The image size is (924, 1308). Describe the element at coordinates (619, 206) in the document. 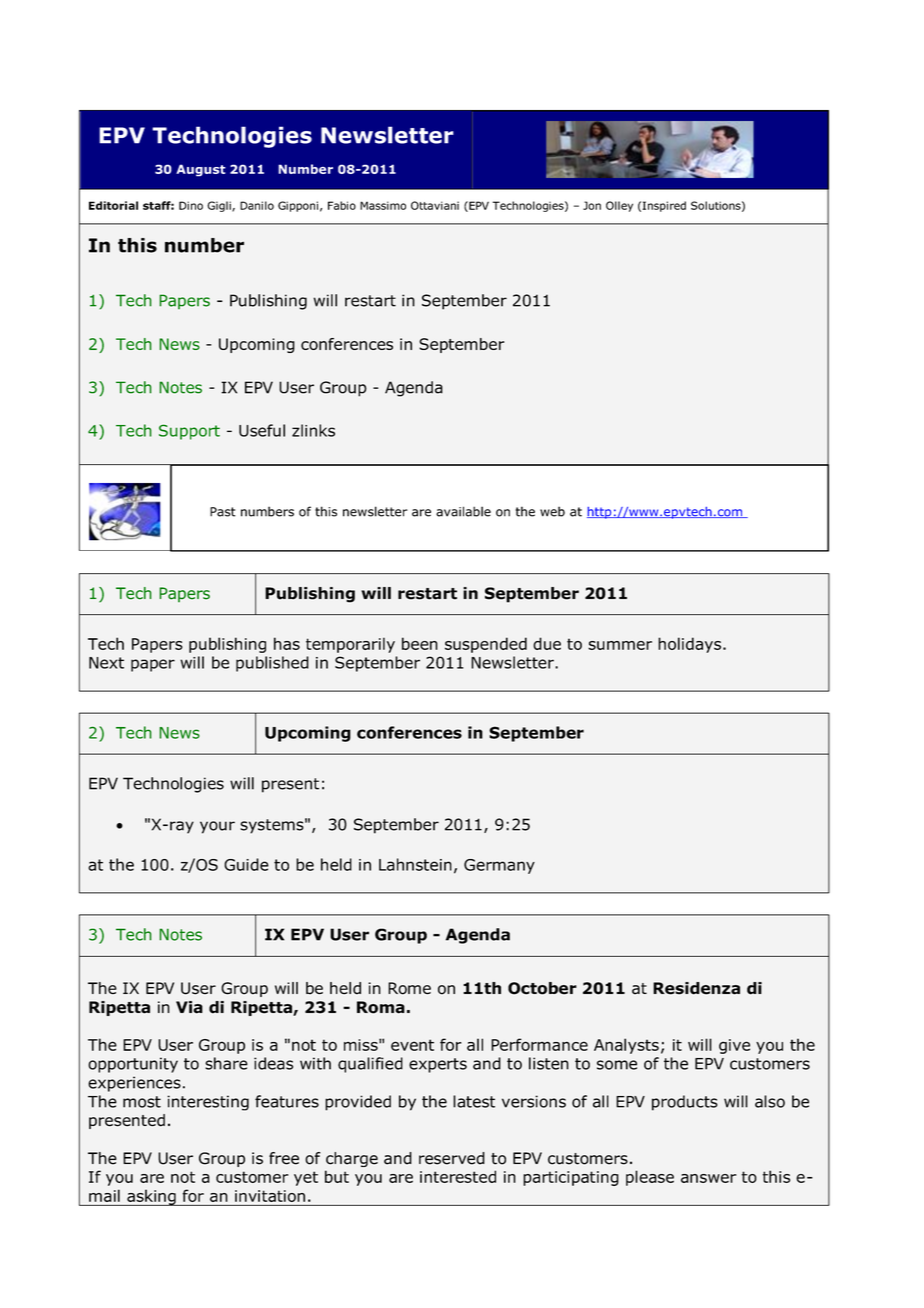

I see `Olley` at that location.
